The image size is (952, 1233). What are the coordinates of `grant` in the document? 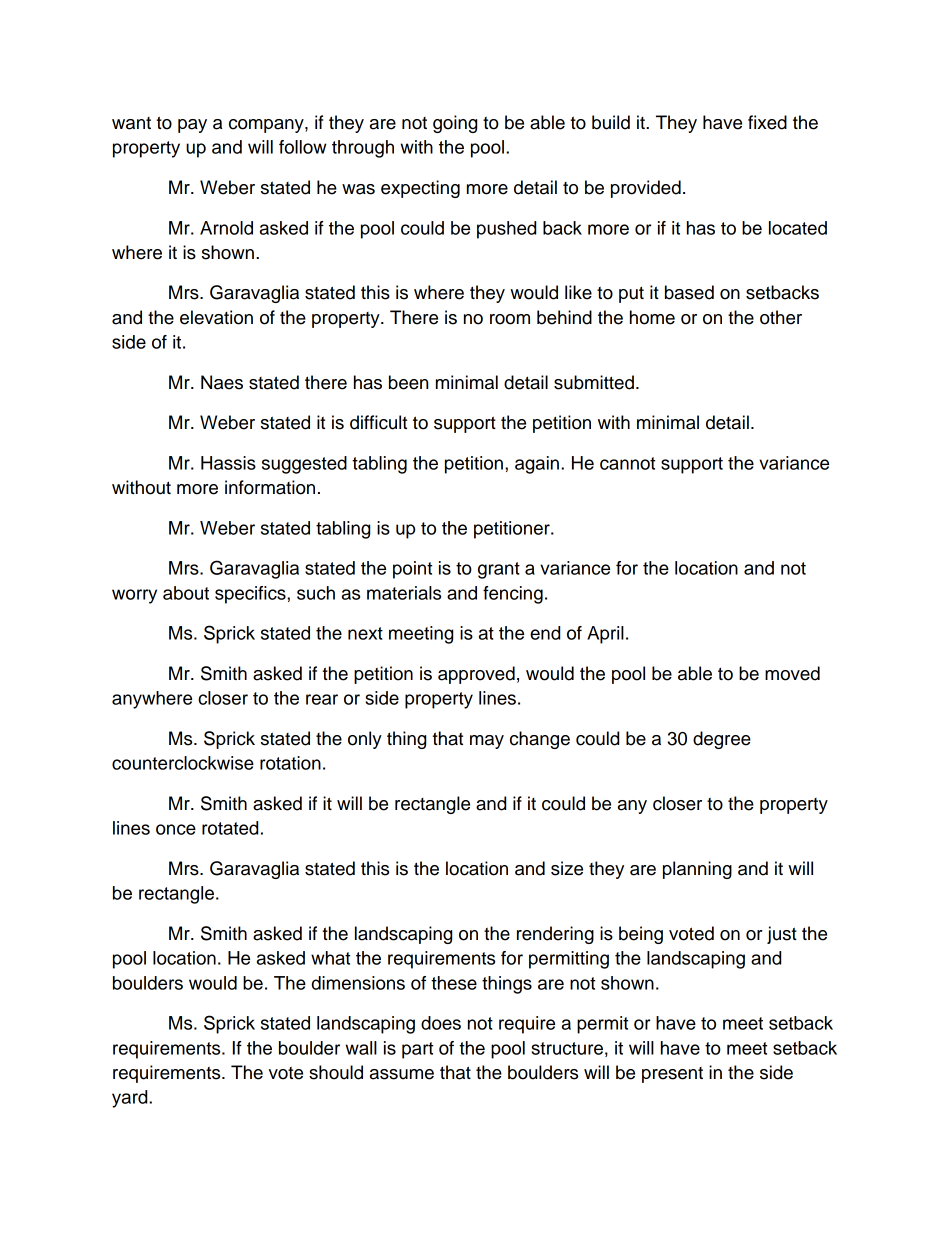 It's located at (499, 570).
